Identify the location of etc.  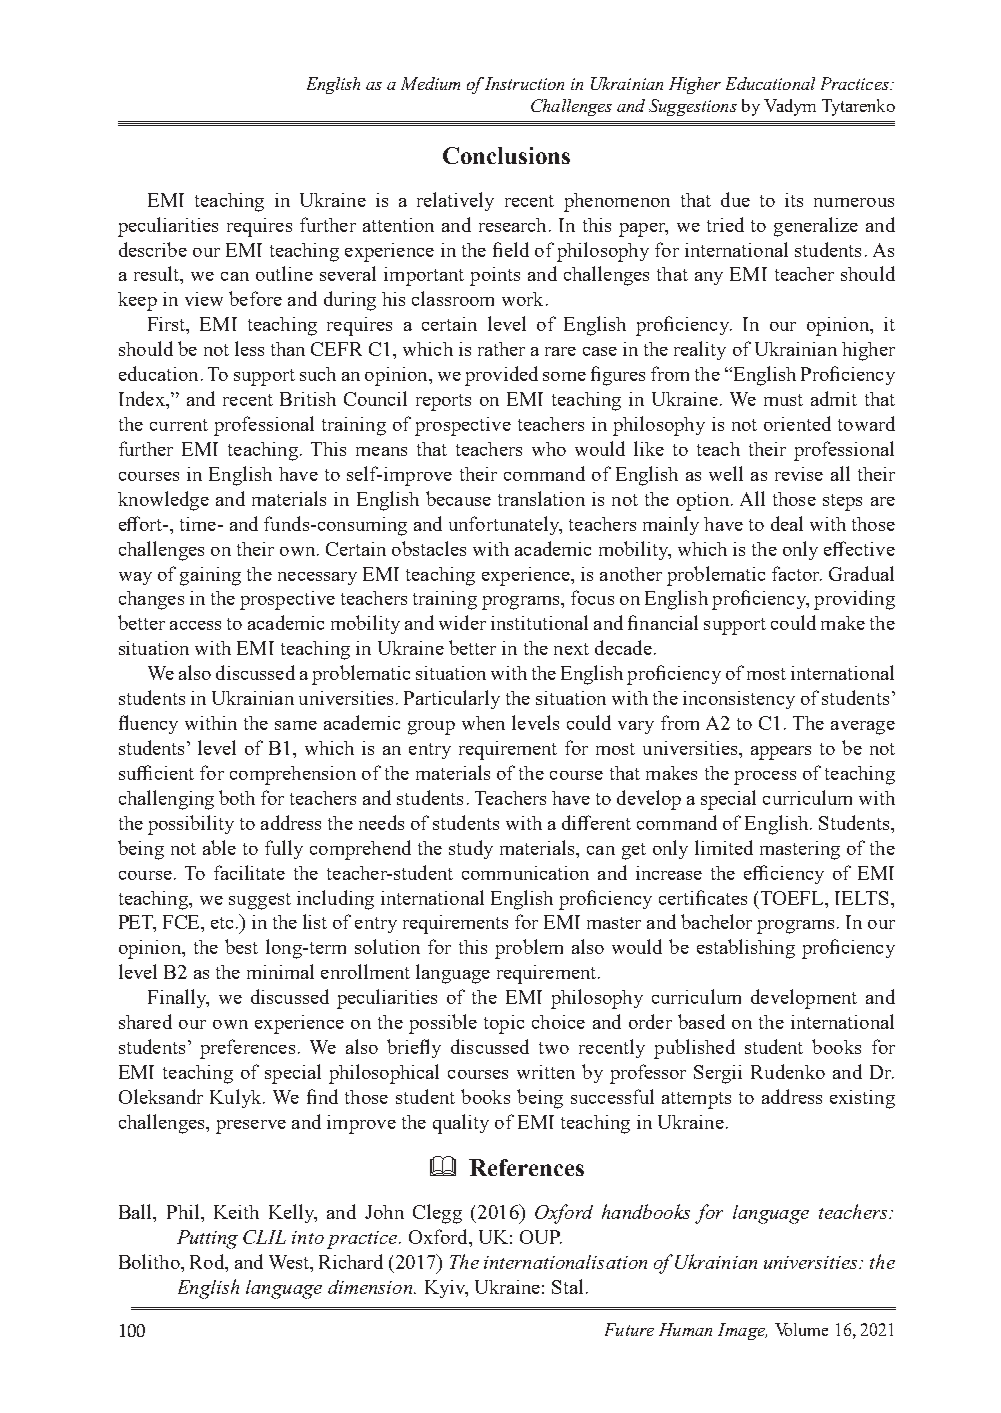
(224, 923).
